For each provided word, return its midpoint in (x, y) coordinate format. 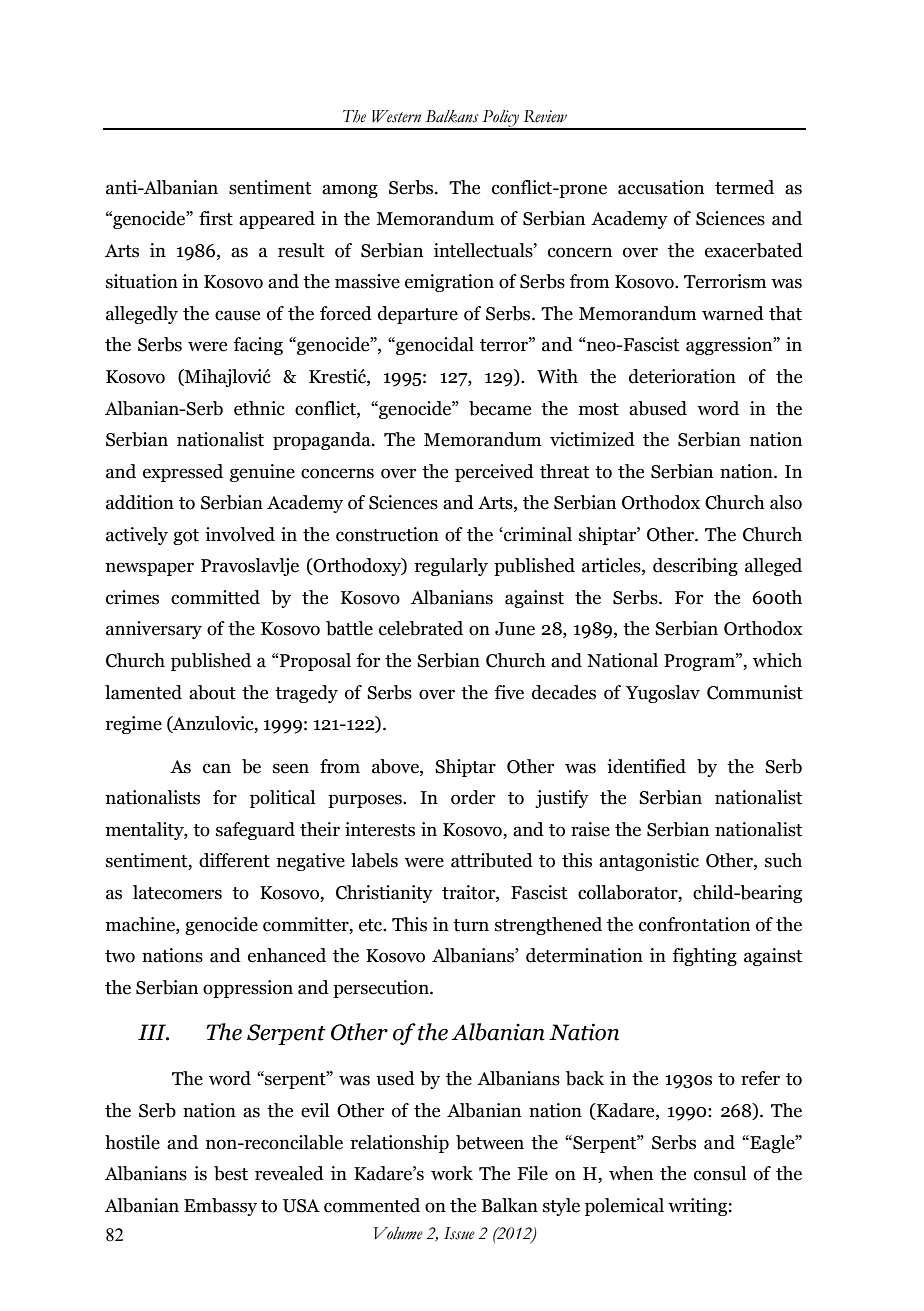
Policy (500, 119)
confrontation (694, 924)
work (452, 1173)
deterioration (682, 376)
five (509, 692)
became (500, 408)
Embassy (220, 1207)
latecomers (177, 892)
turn (471, 925)
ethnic (259, 408)
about (212, 692)
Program (700, 662)
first (216, 218)
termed (744, 187)
